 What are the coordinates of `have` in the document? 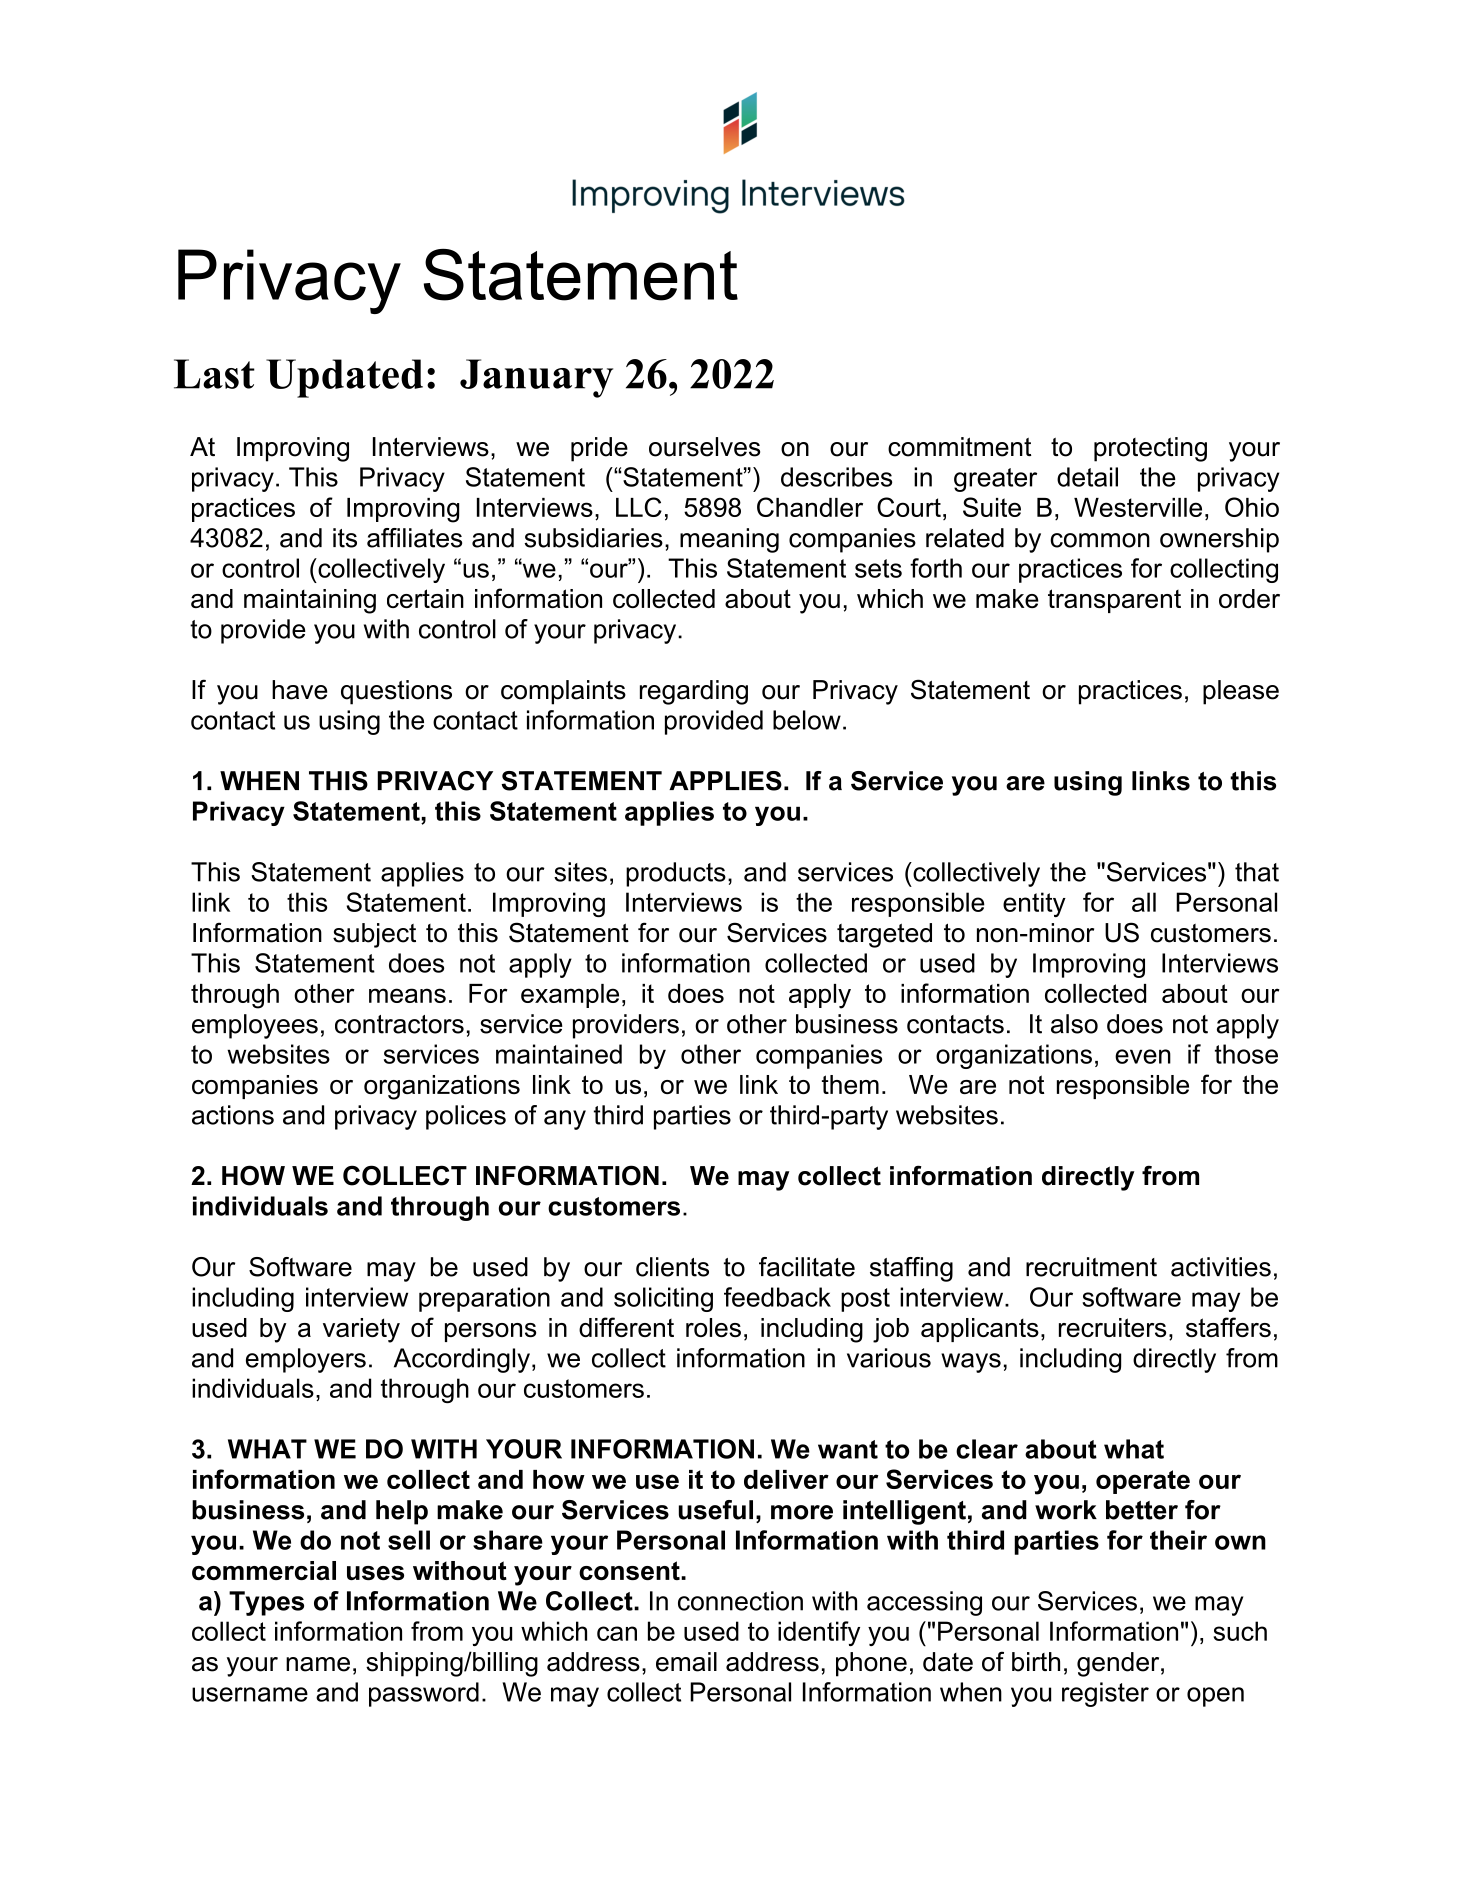 It's located at (299, 690).
